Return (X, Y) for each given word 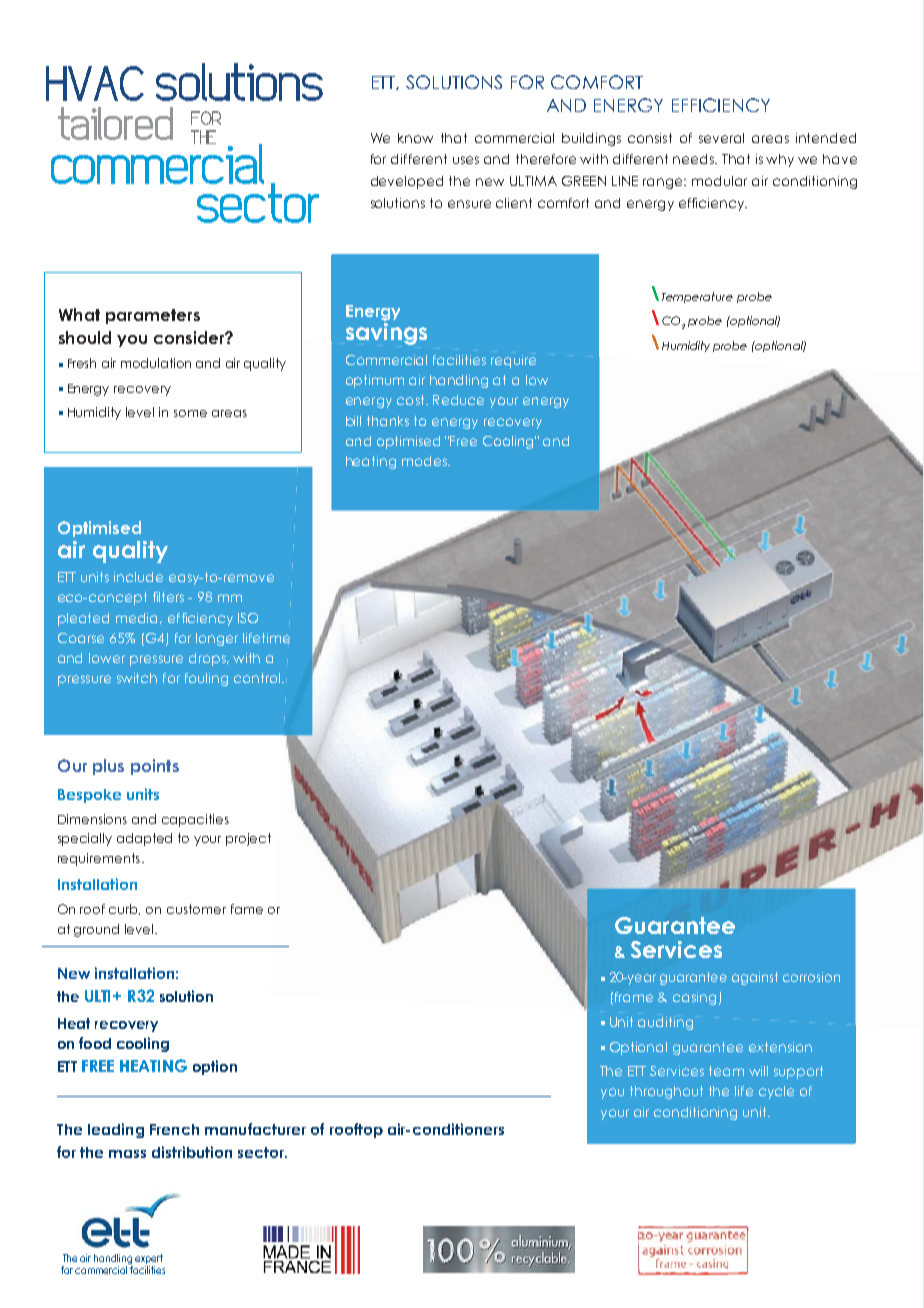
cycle (776, 1092)
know (415, 138)
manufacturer (255, 1129)
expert (149, 1259)
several (721, 138)
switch (137, 678)
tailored (115, 123)
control (258, 678)
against (755, 978)
